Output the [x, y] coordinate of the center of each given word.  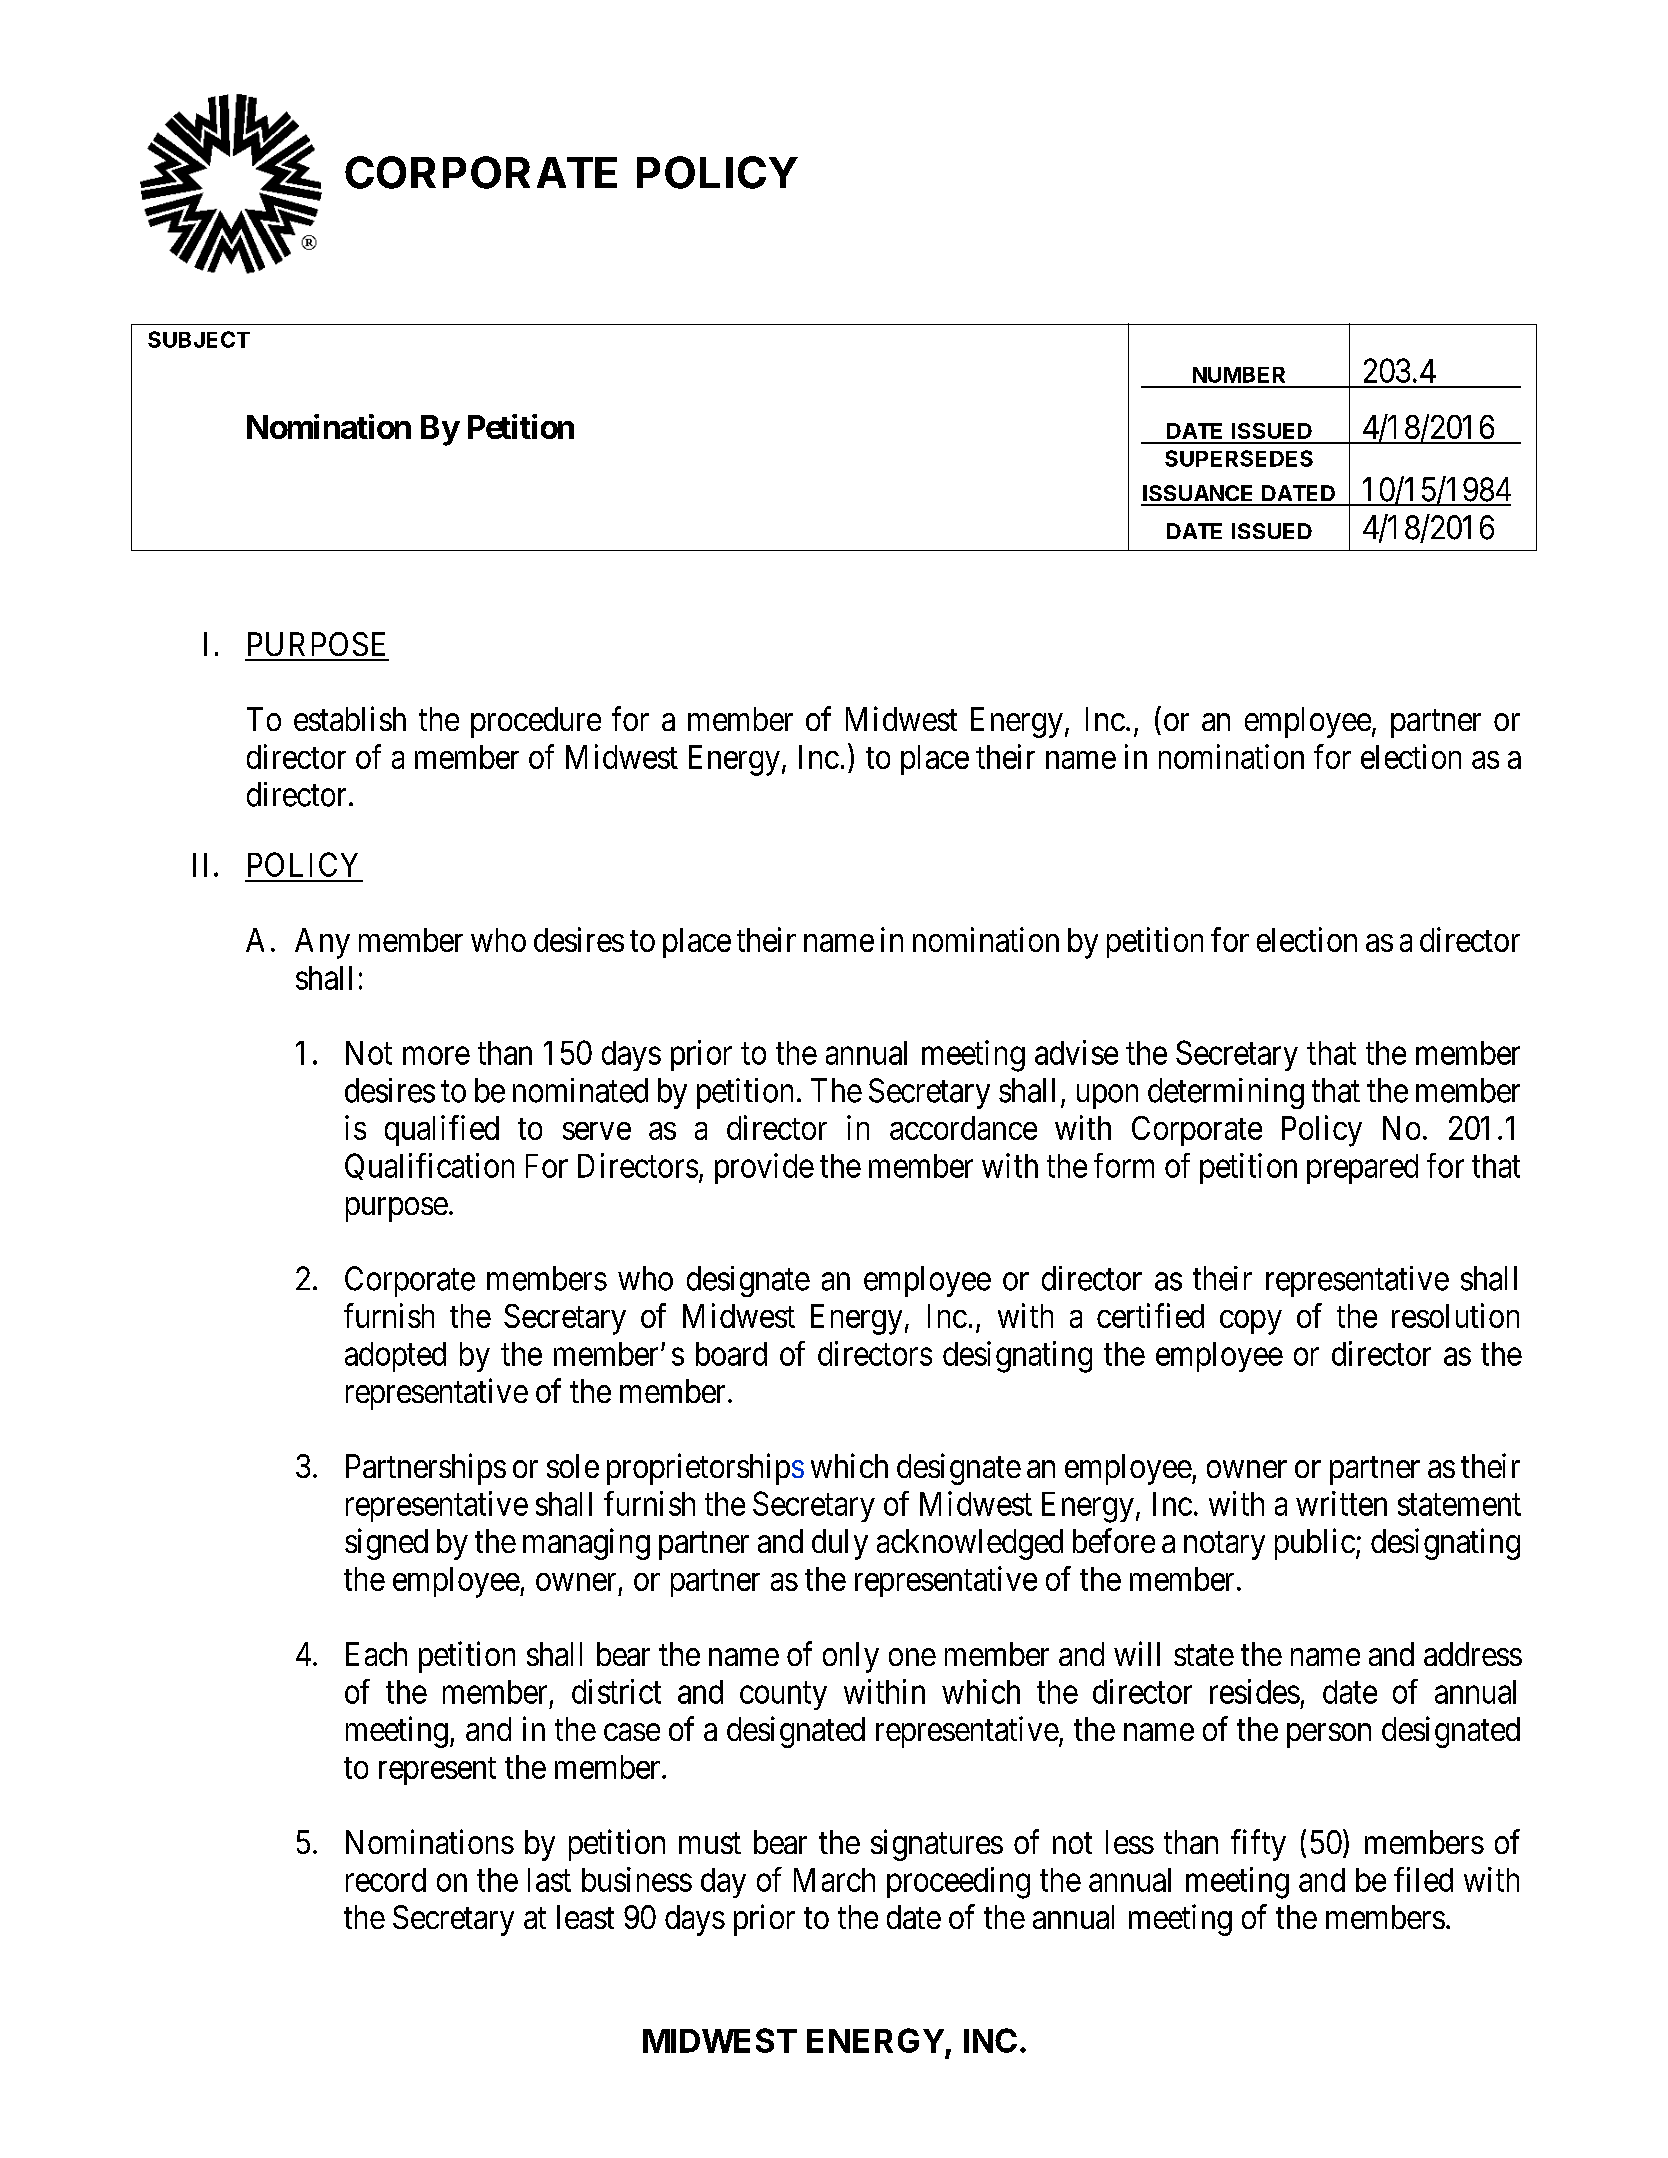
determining [1226, 1093]
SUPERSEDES [1239, 458]
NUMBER [1239, 375]
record [386, 1880]
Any [322, 943]
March [834, 1880]
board [731, 1354]
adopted [395, 1357]
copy [1251, 1322]
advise [1076, 1052]
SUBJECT [199, 339]
